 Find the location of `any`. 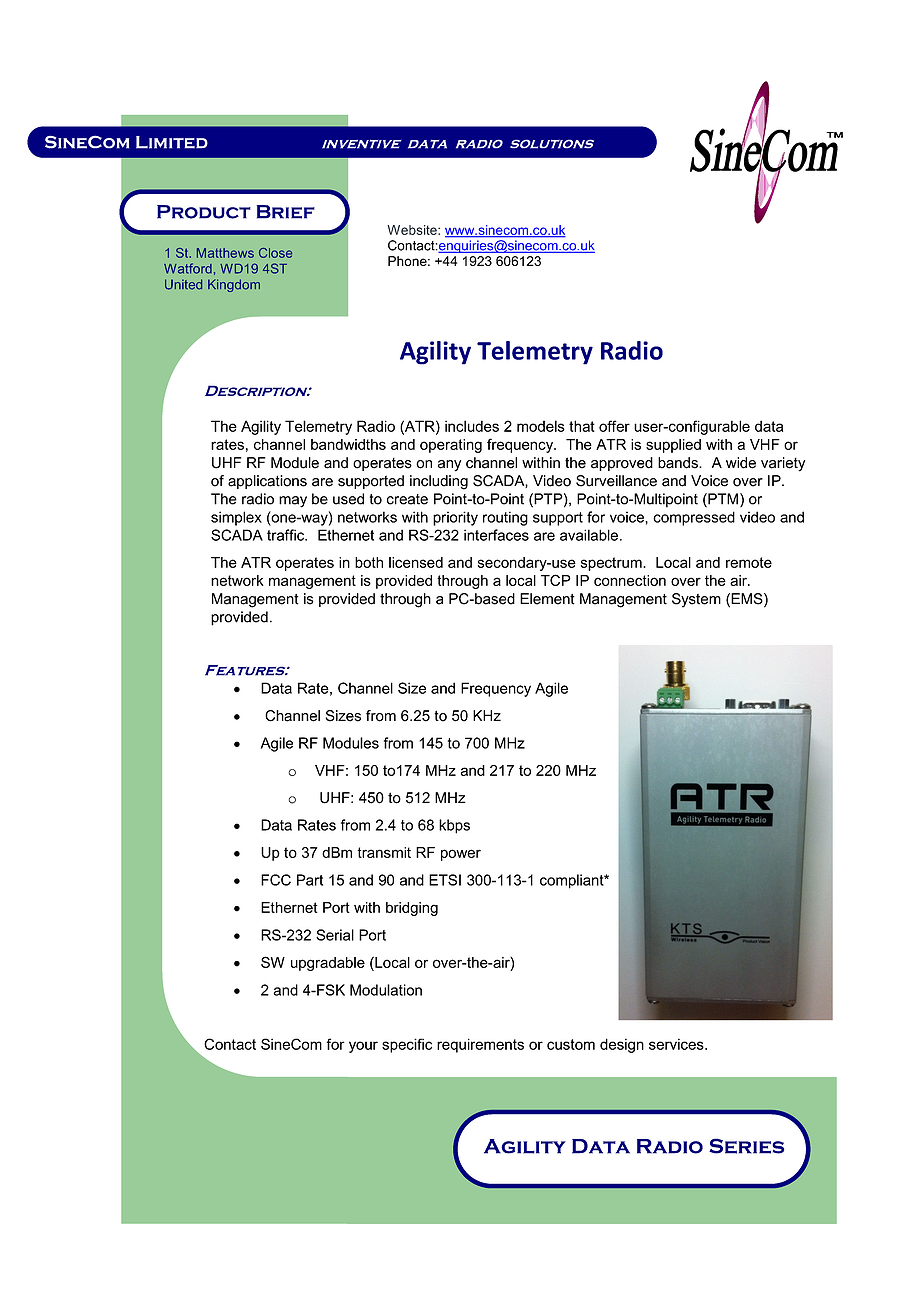

any is located at coordinates (449, 466).
